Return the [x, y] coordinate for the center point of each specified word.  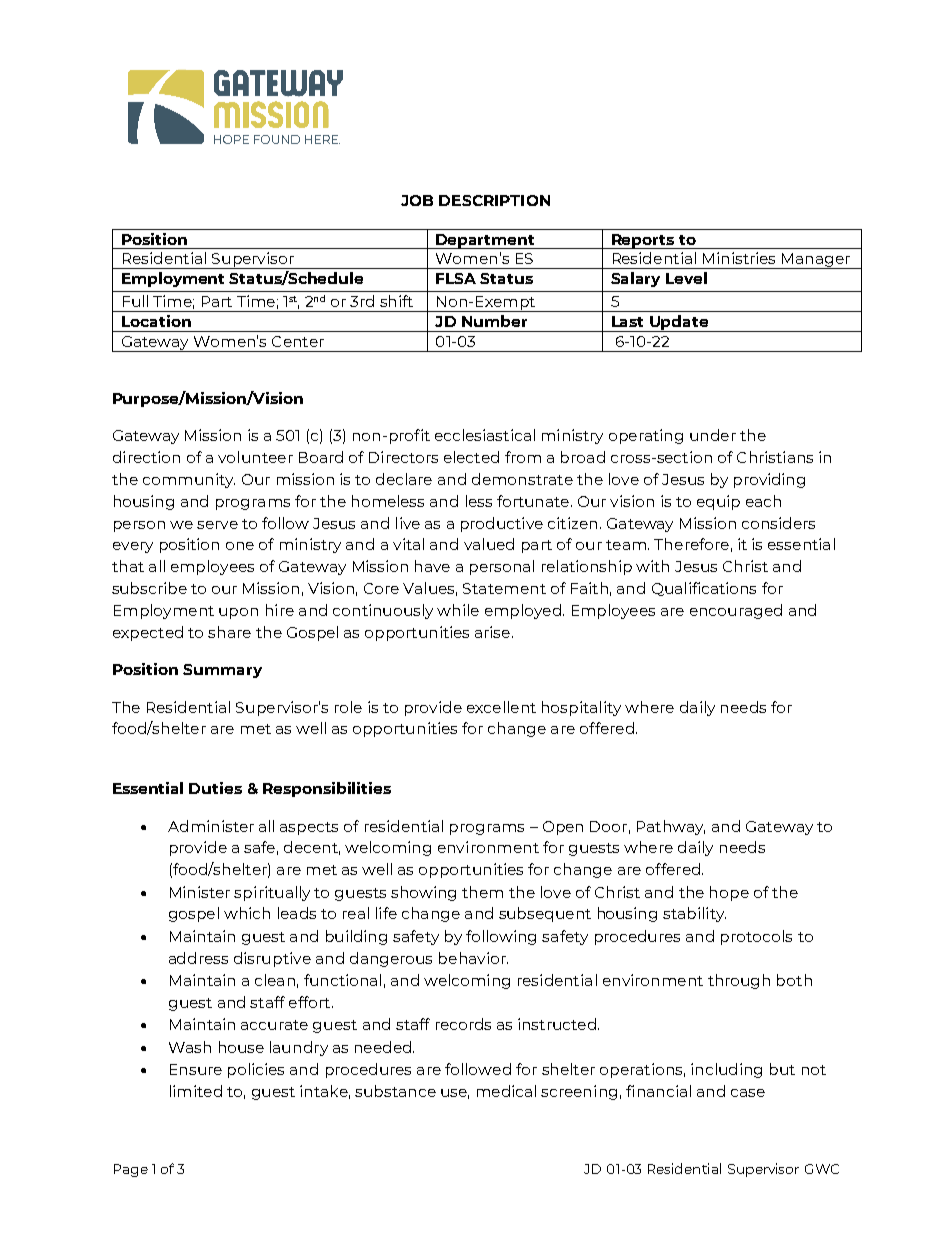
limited [196, 1091]
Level [686, 278]
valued [489, 544]
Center [298, 341]
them [482, 892]
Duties [215, 788]
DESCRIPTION [494, 200]
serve [217, 525]
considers [778, 523]
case [748, 1093]
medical [506, 1091]
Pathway [671, 827]
